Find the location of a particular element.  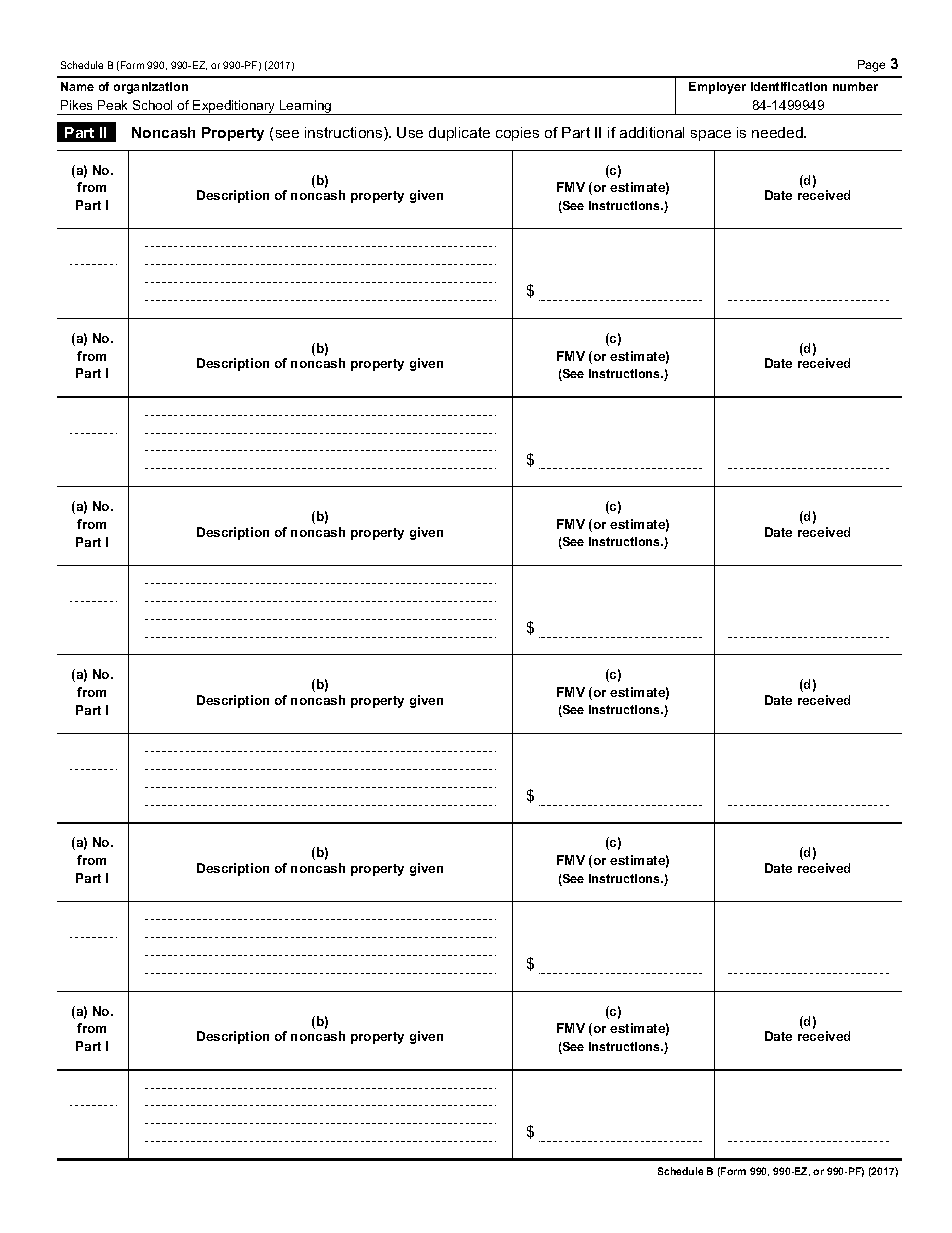

Expeditionary is located at coordinates (235, 107).
